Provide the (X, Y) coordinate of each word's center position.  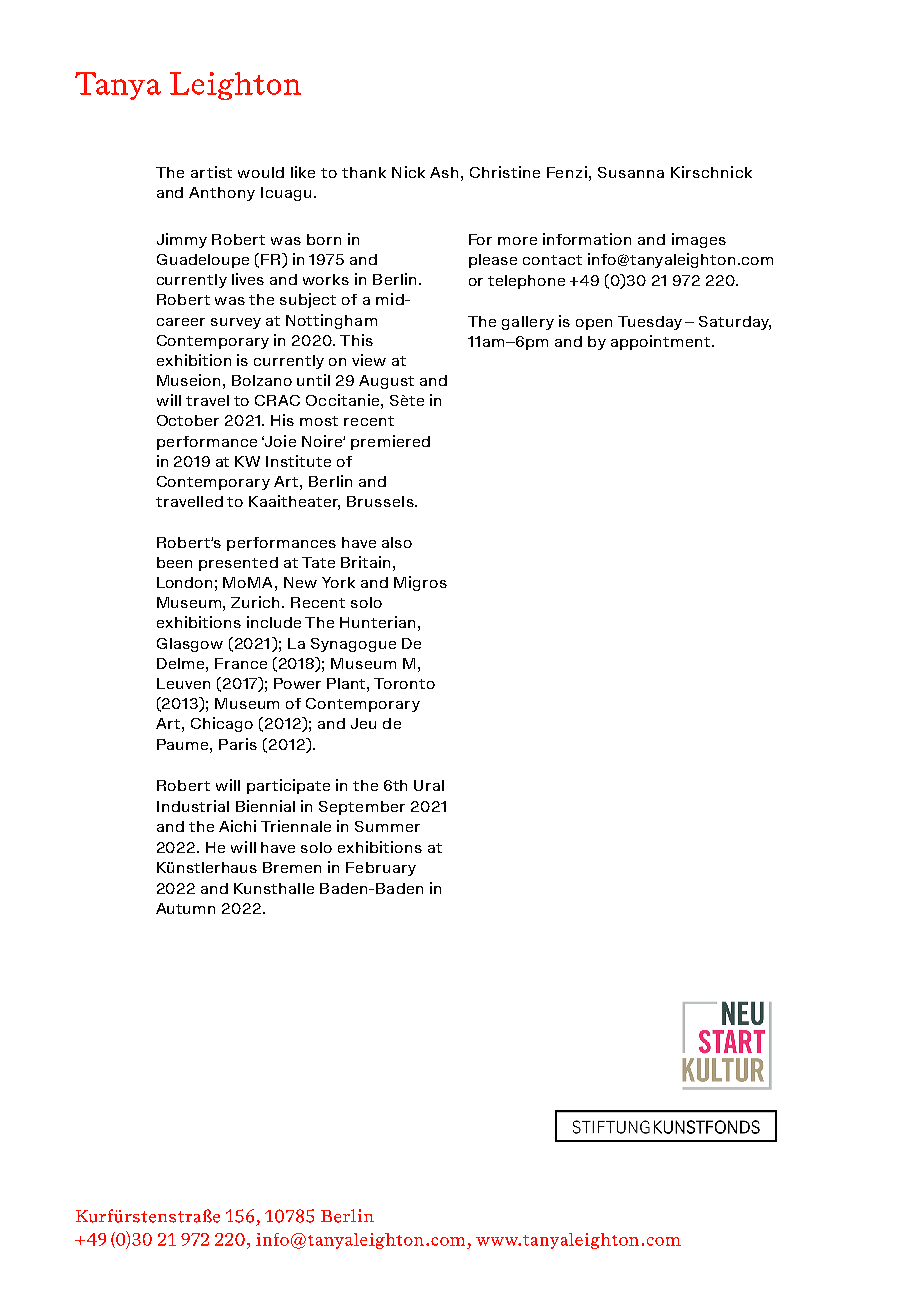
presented (238, 564)
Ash (444, 172)
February (381, 869)
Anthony (222, 194)
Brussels (381, 501)
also (397, 542)
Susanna (631, 172)
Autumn (185, 908)
